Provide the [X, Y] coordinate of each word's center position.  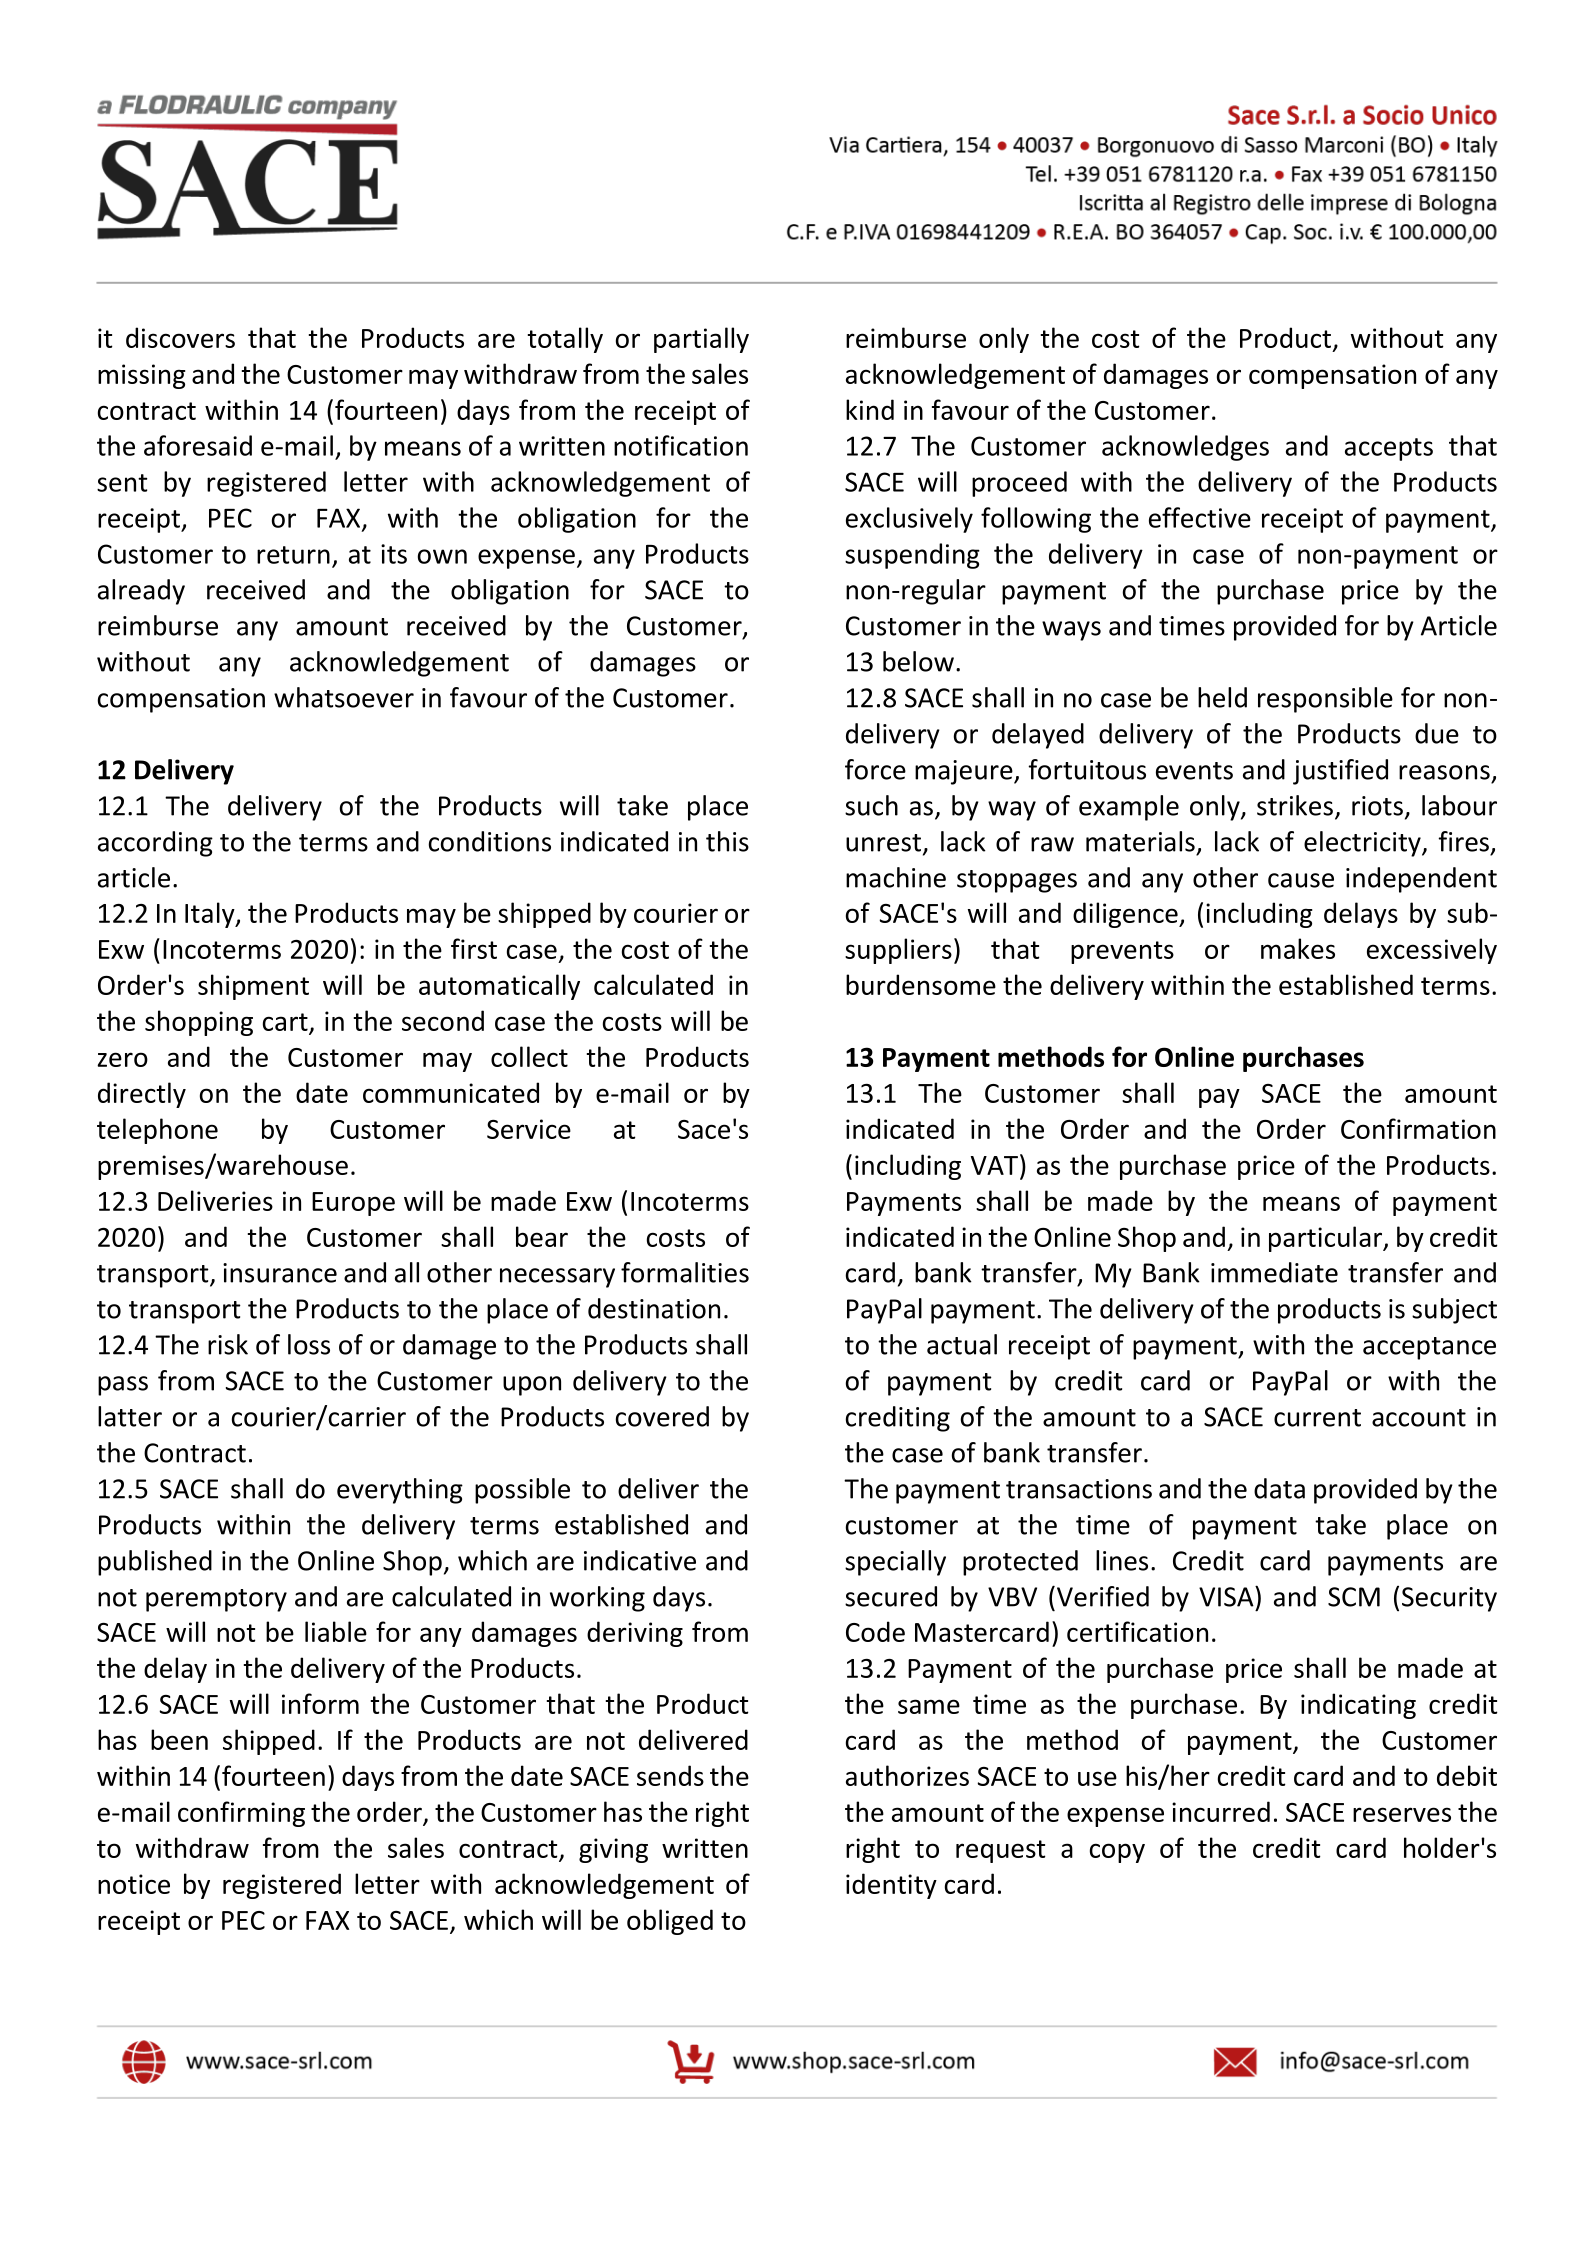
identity [891, 1886]
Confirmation [1418, 1128]
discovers [180, 337]
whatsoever [344, 697]
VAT [996, 1164]
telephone [157, 1131]
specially [895, 1563]
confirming [241, 1814]
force [875, 769]
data [1279, 1488]
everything [400, 1491]
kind [870, 409]
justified [1340, 772]
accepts [1389, 449]
